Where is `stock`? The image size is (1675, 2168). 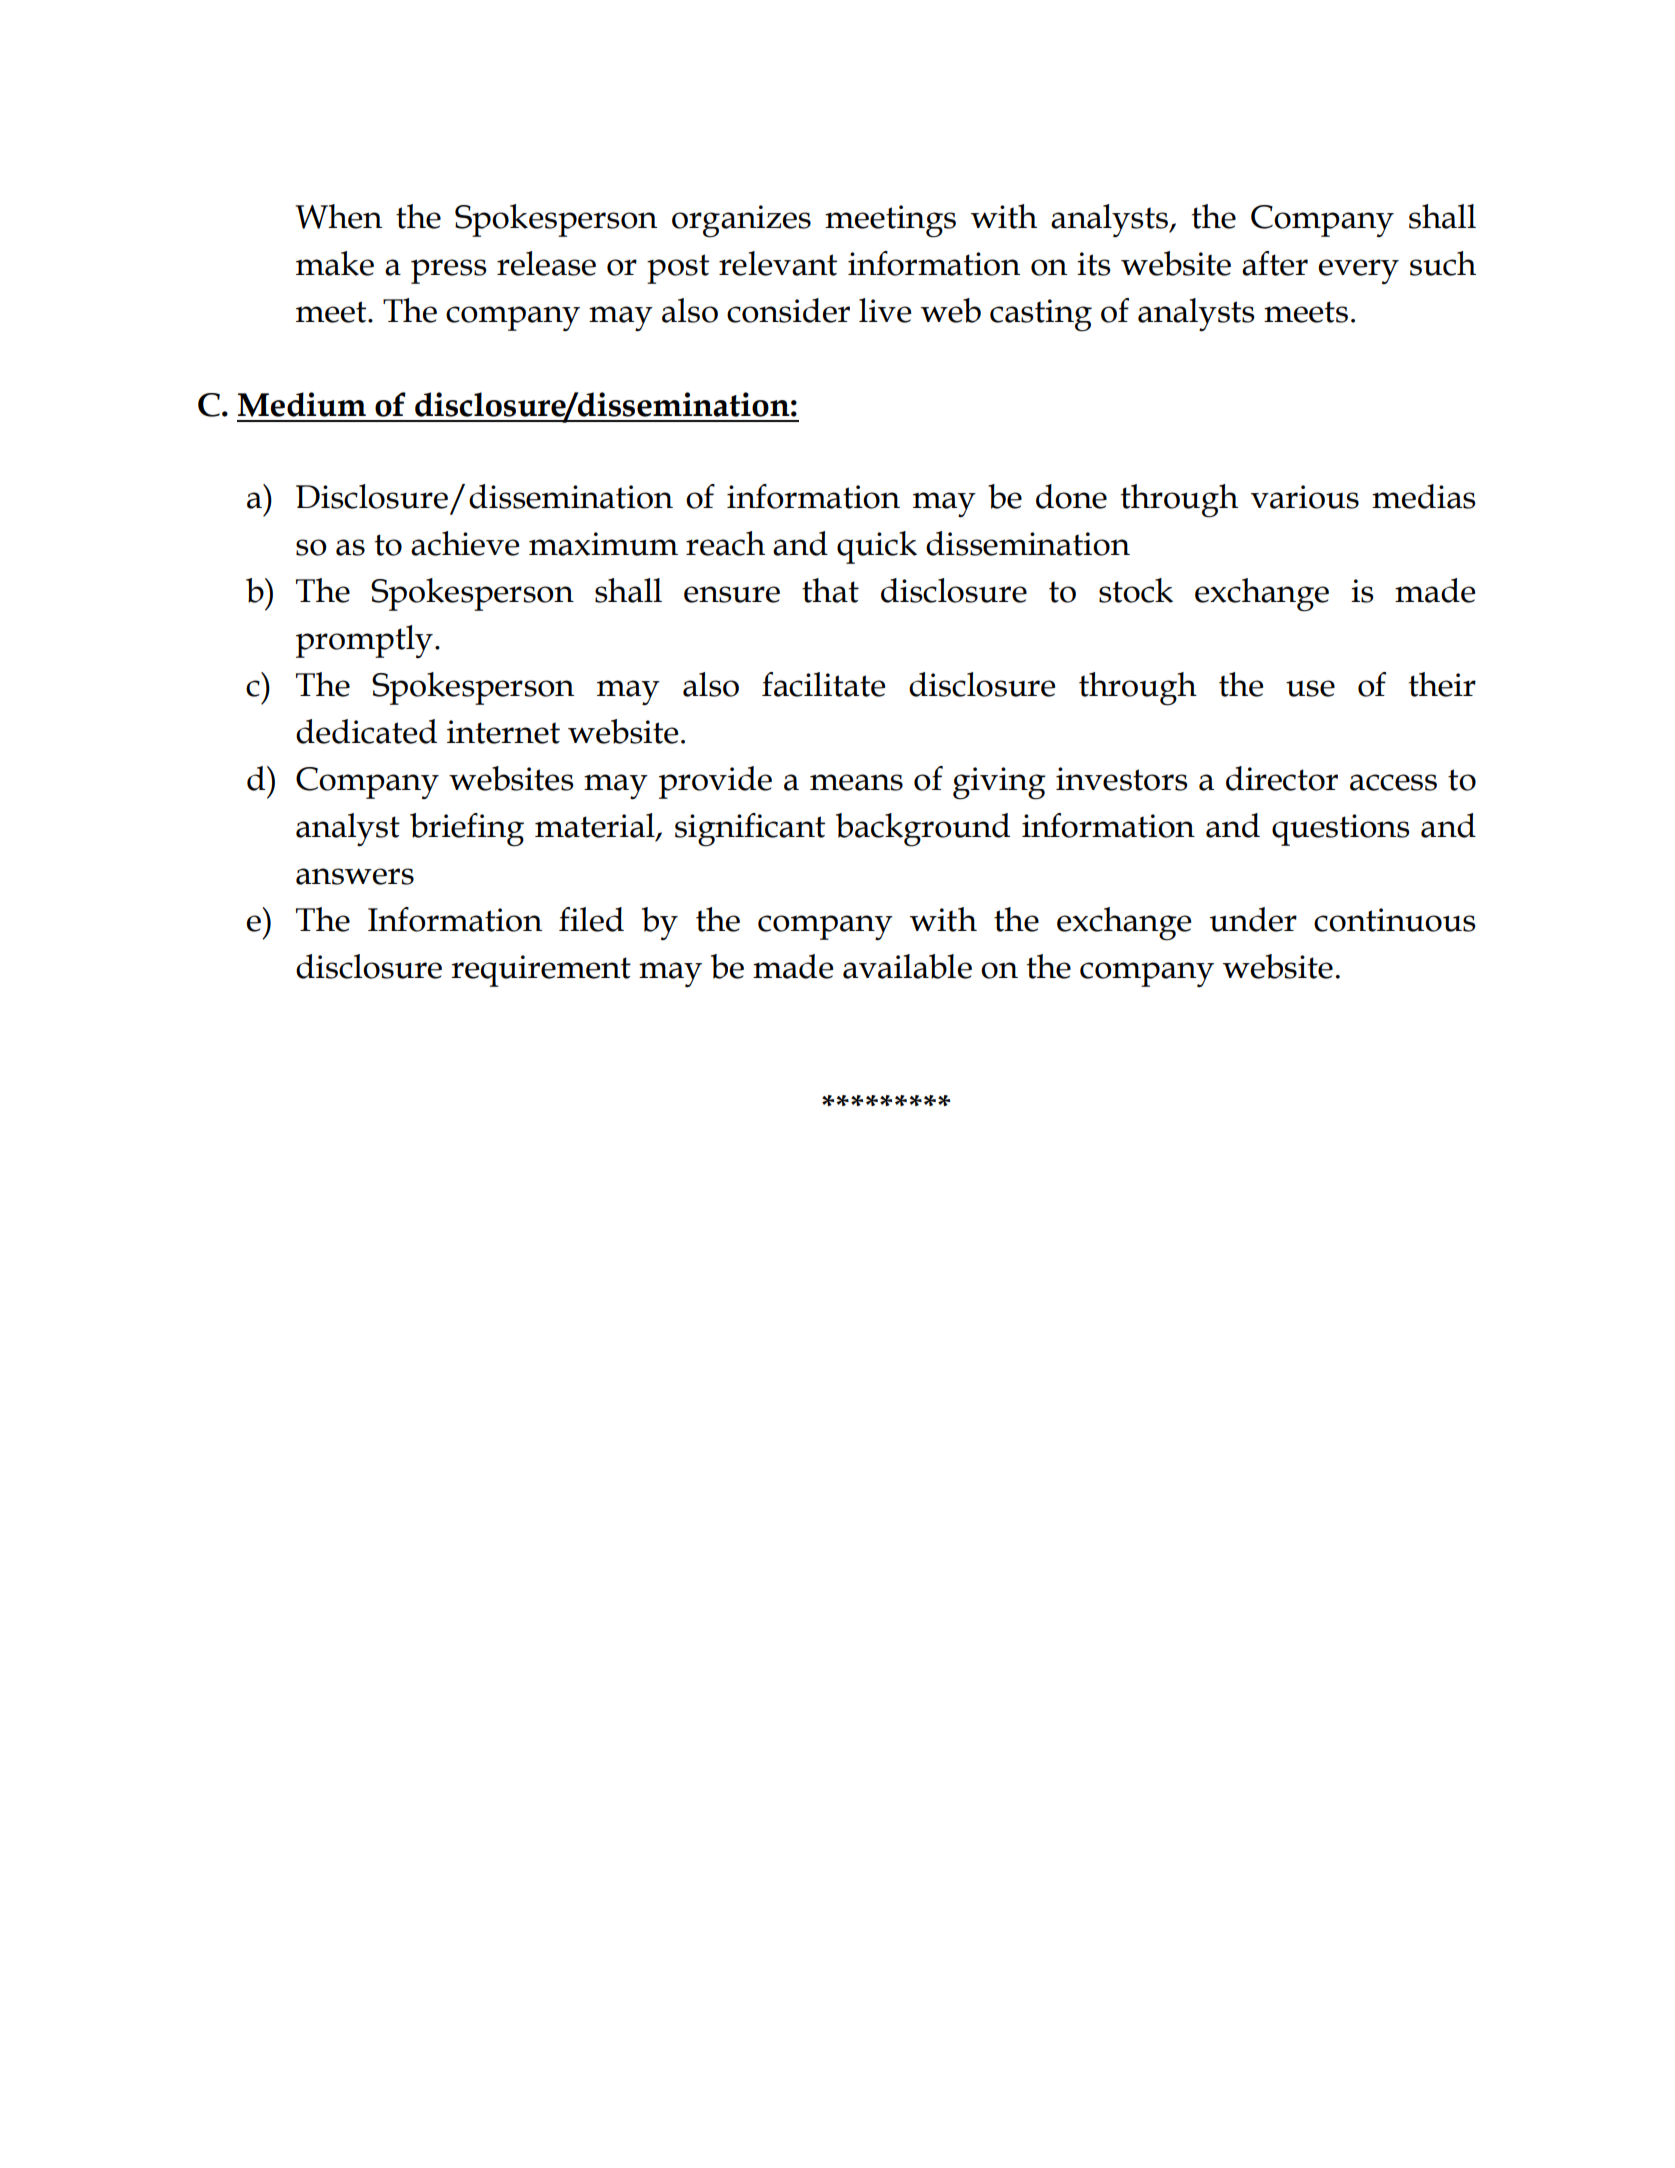
stock is located at coordinates (1136, 590).
